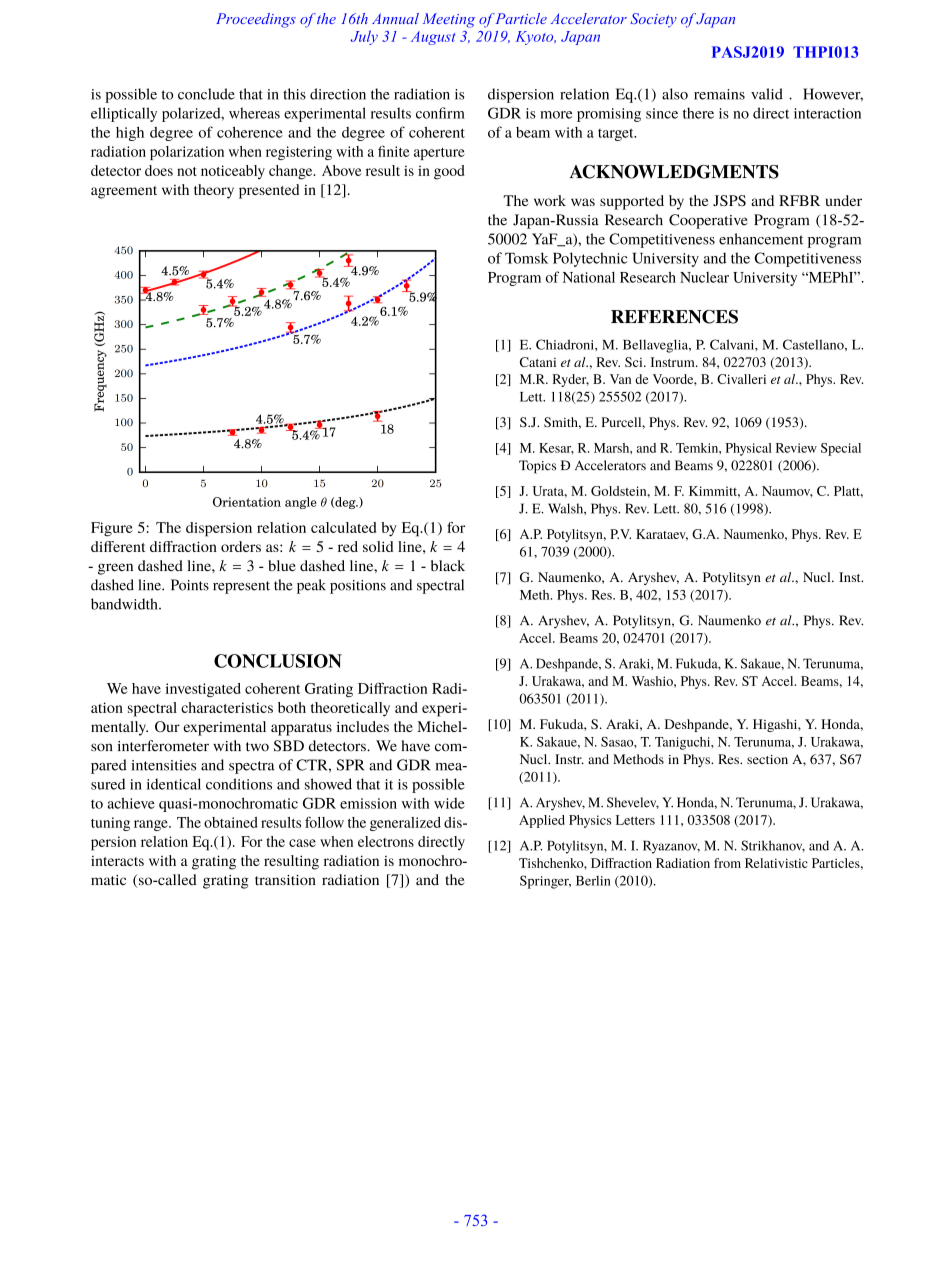 The width and height of the screenshot is (952, 1266). What do you see at coordinates (301, 503) in the screenshot?
I see `angle` at bounding box center [301, 503].
